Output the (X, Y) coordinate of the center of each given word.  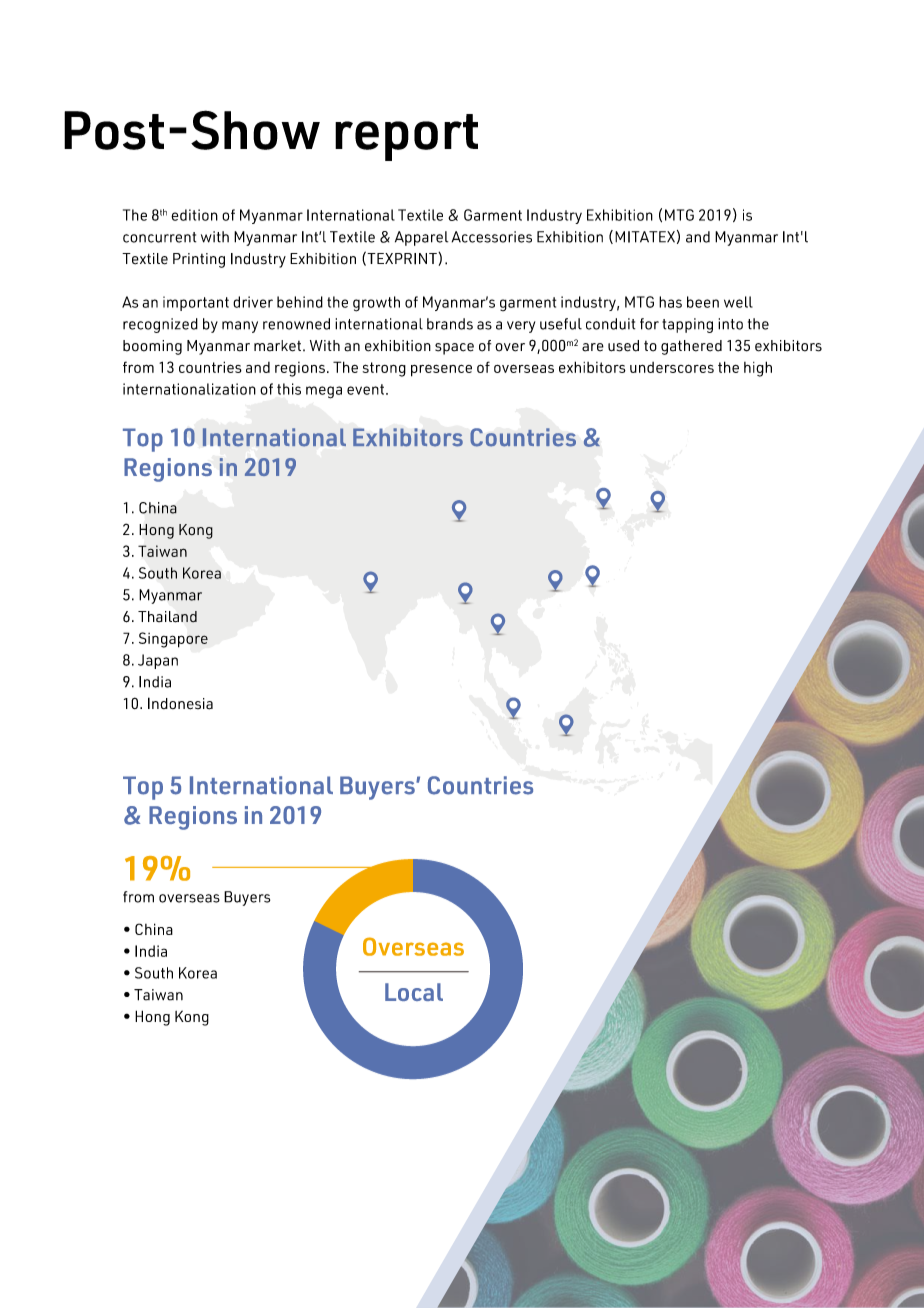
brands (450, 324)
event (367, 389)
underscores (672, 367)
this (289, 389)
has (670, 302)
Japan (158, 661)
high (758, 369)
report (406, 137)
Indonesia (180, 703)
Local (414, 992)
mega (324, 392)
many (240, 327)
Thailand (167, 617)
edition (194, 215)
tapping (687, 325)
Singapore (173, 640)
